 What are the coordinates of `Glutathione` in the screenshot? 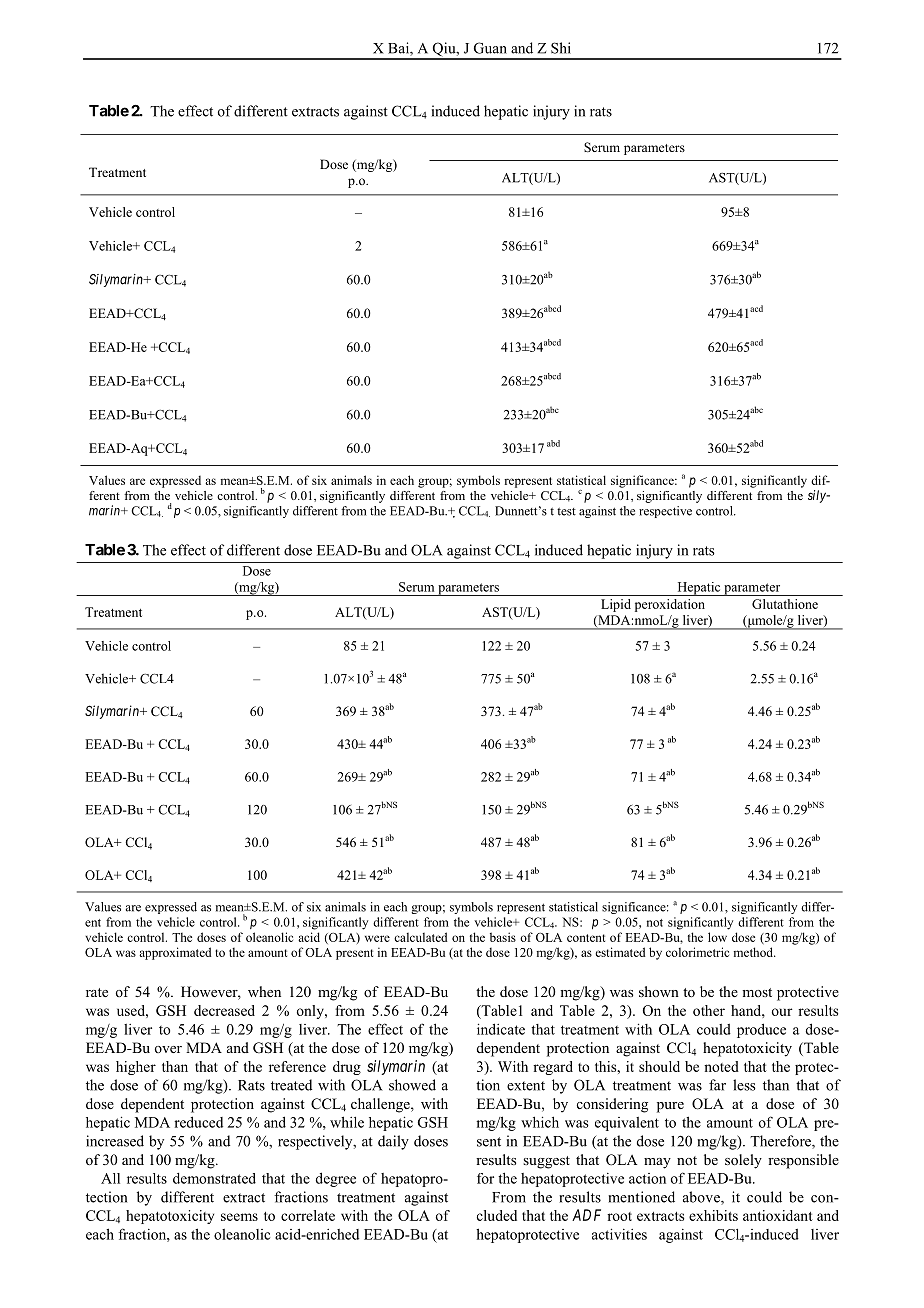 It's located at (785, 604).
